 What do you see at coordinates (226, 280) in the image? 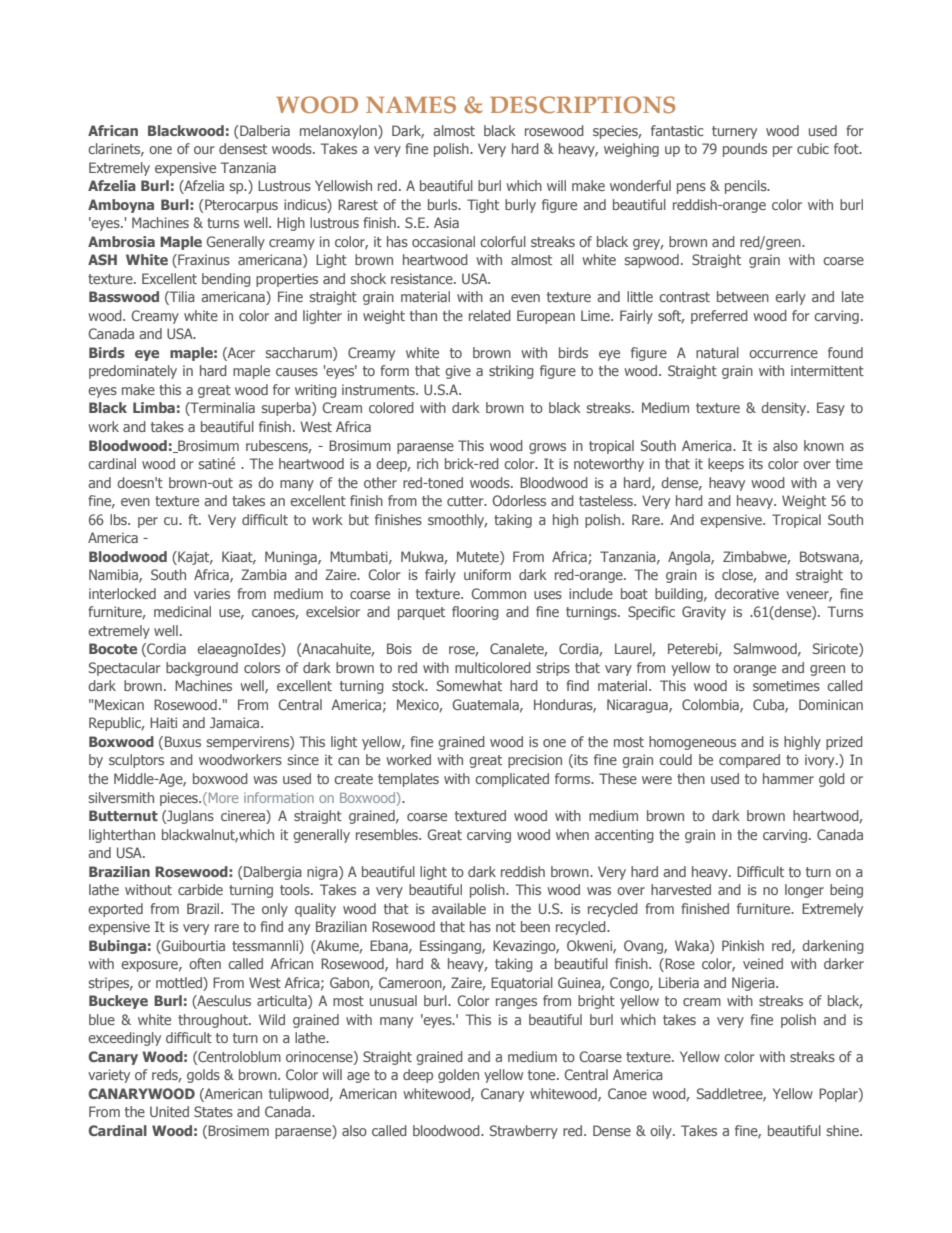
I see `bending` at bounding box center [226, 280].
